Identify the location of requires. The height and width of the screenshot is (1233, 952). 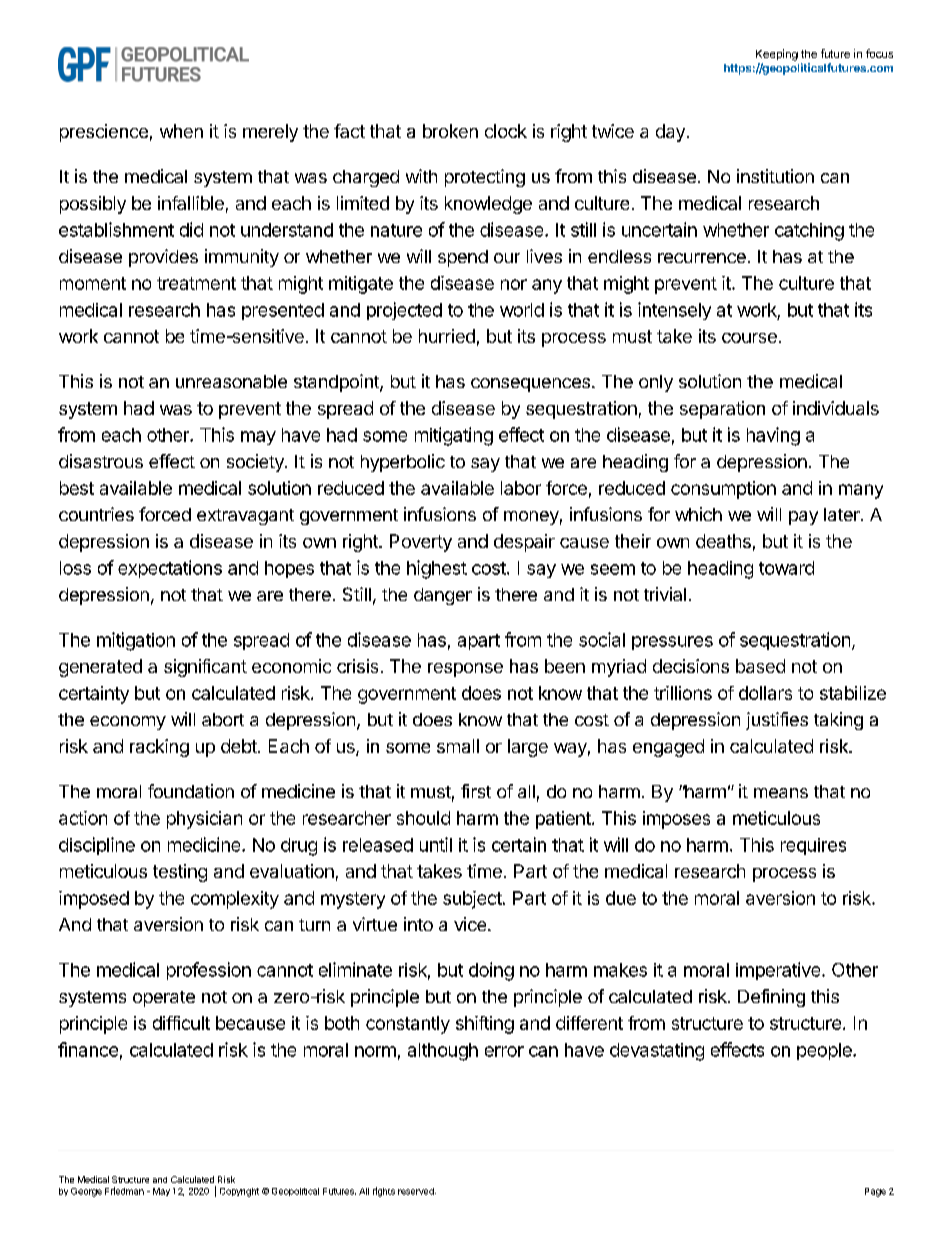
(813, 846).
